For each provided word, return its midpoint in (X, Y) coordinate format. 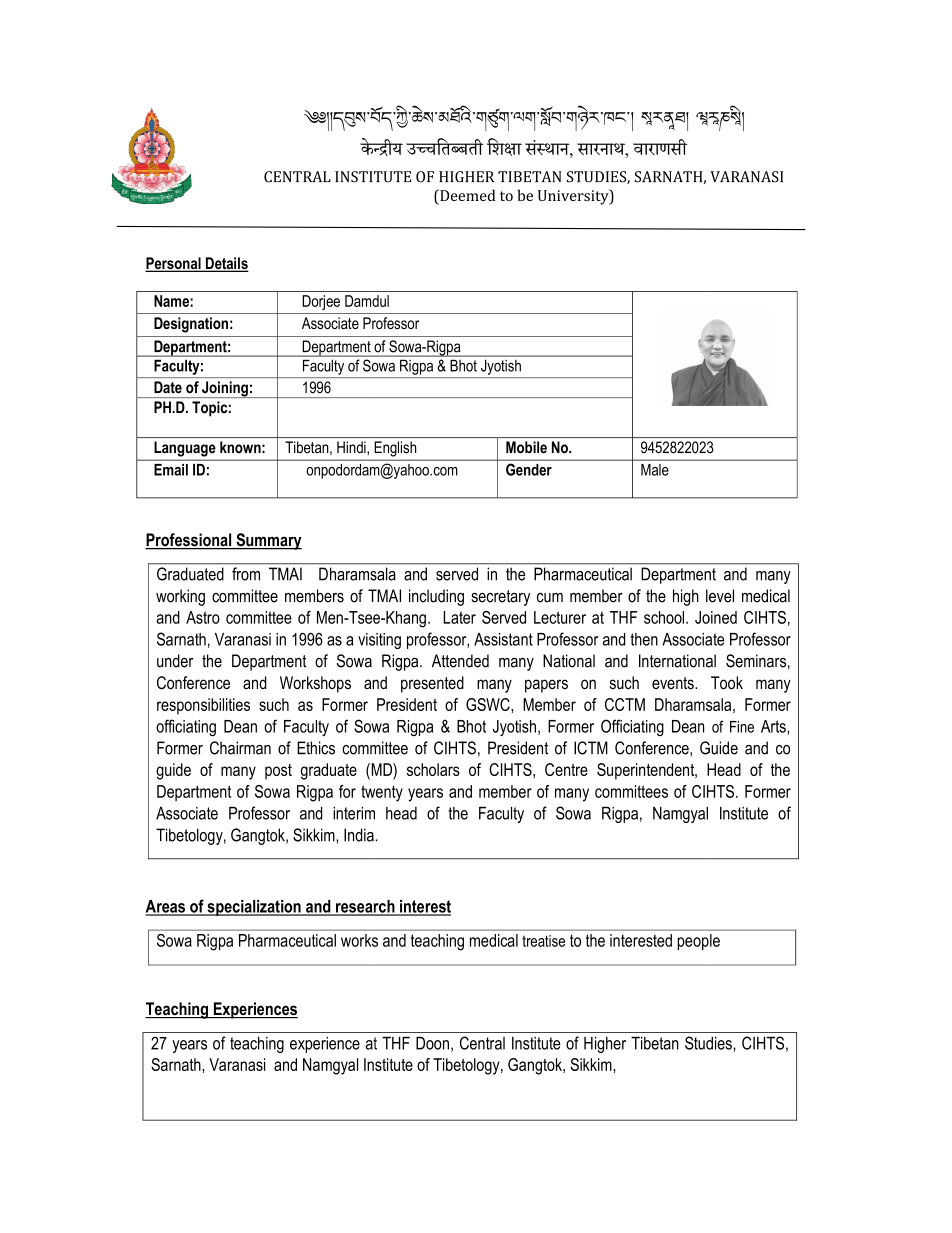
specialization (254, 908)
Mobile (526, 447)
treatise (543, 941)
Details (226, 264)
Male (654, 470)
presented (432, 684)
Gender (529, 470)
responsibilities (203, 706)
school (665, 617)
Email (171, 470)
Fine (742, 727)
